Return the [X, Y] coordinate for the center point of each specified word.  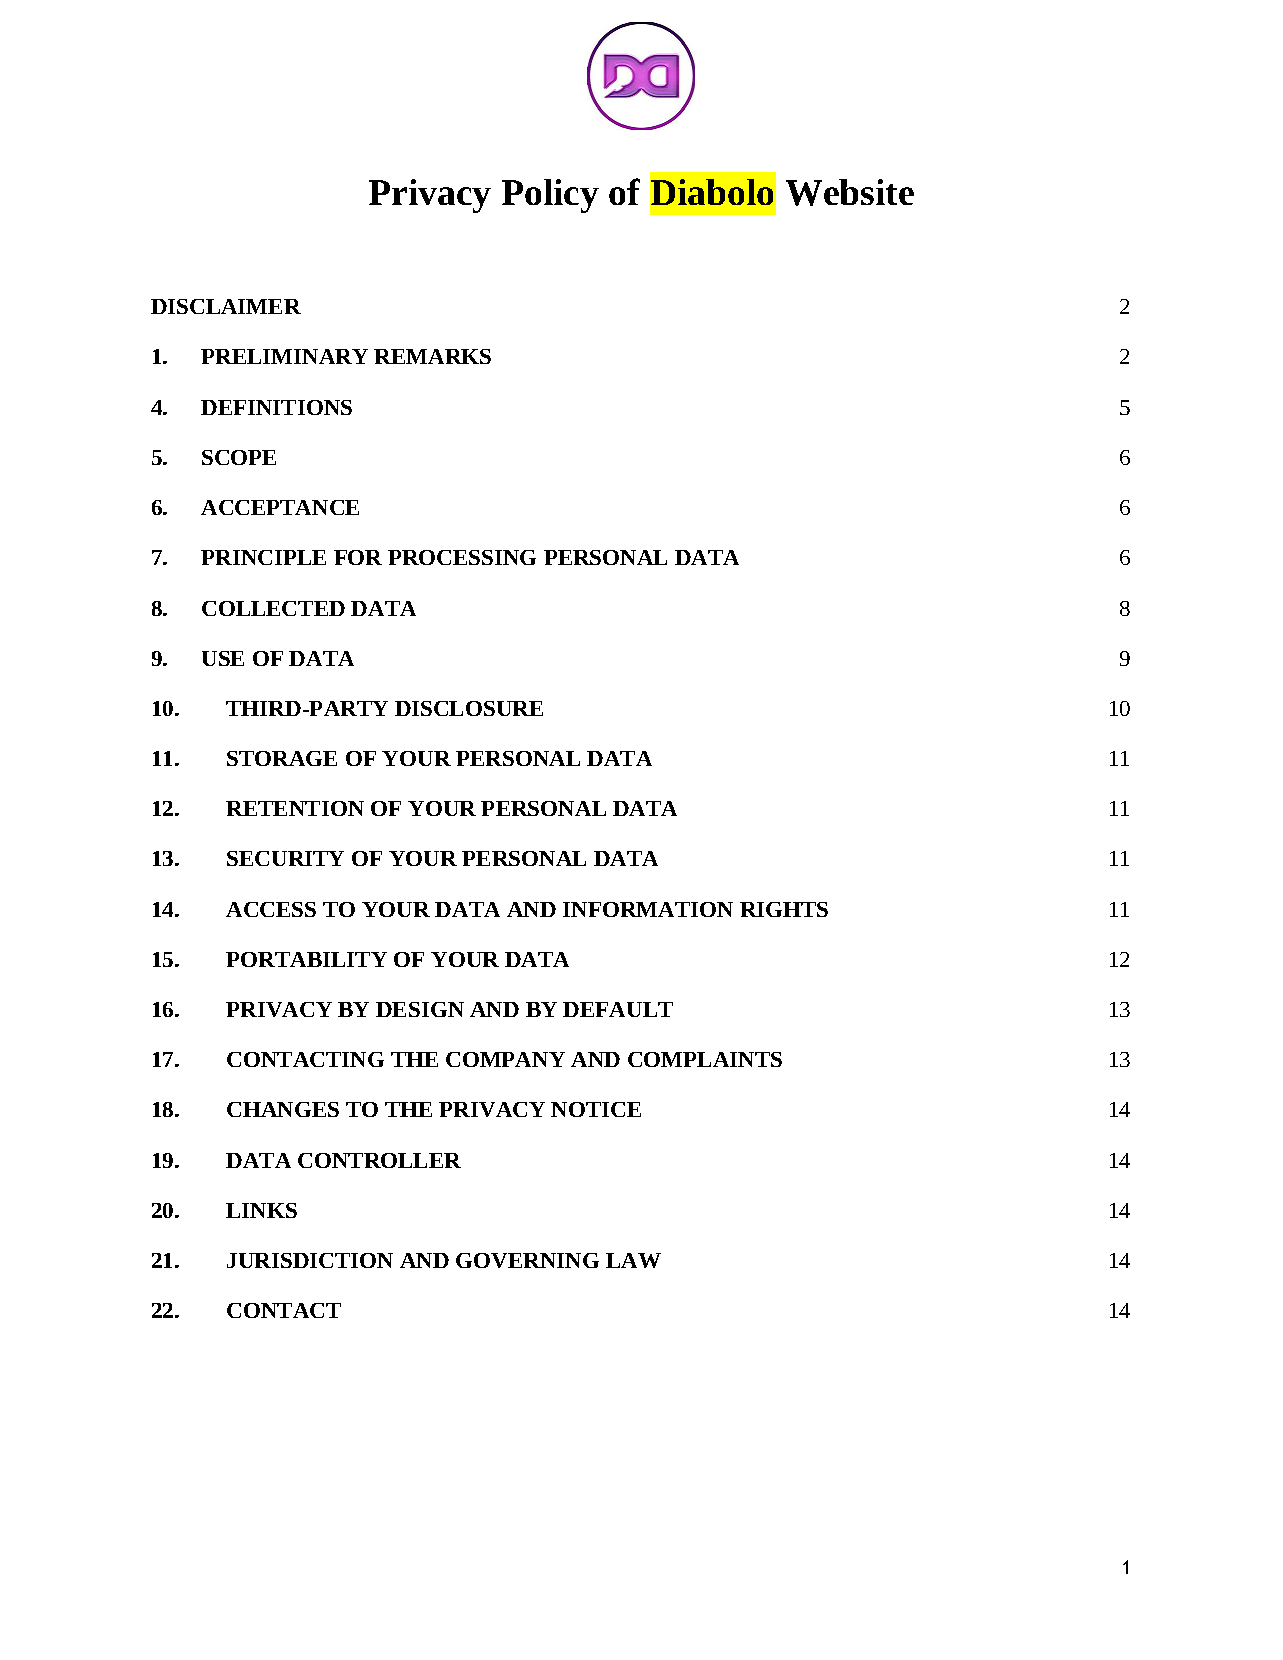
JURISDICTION [310, 1260]
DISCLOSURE [469, 708]
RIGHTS [784, 909]
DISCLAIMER [226, 306]
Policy [550, 196]
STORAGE [282, 758]
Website [850, 192]
